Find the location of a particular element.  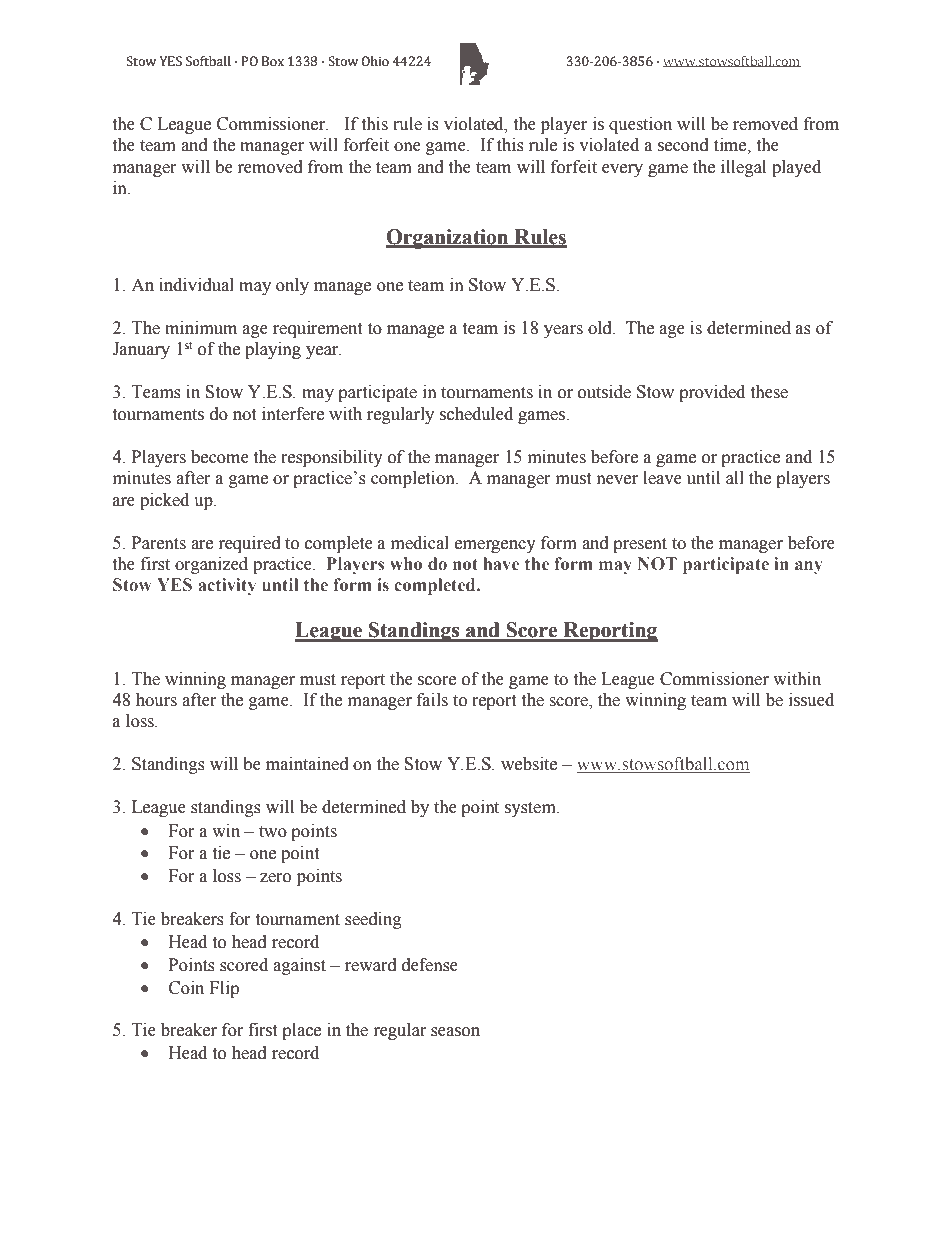

Box is located at coordinates (273, 61).
